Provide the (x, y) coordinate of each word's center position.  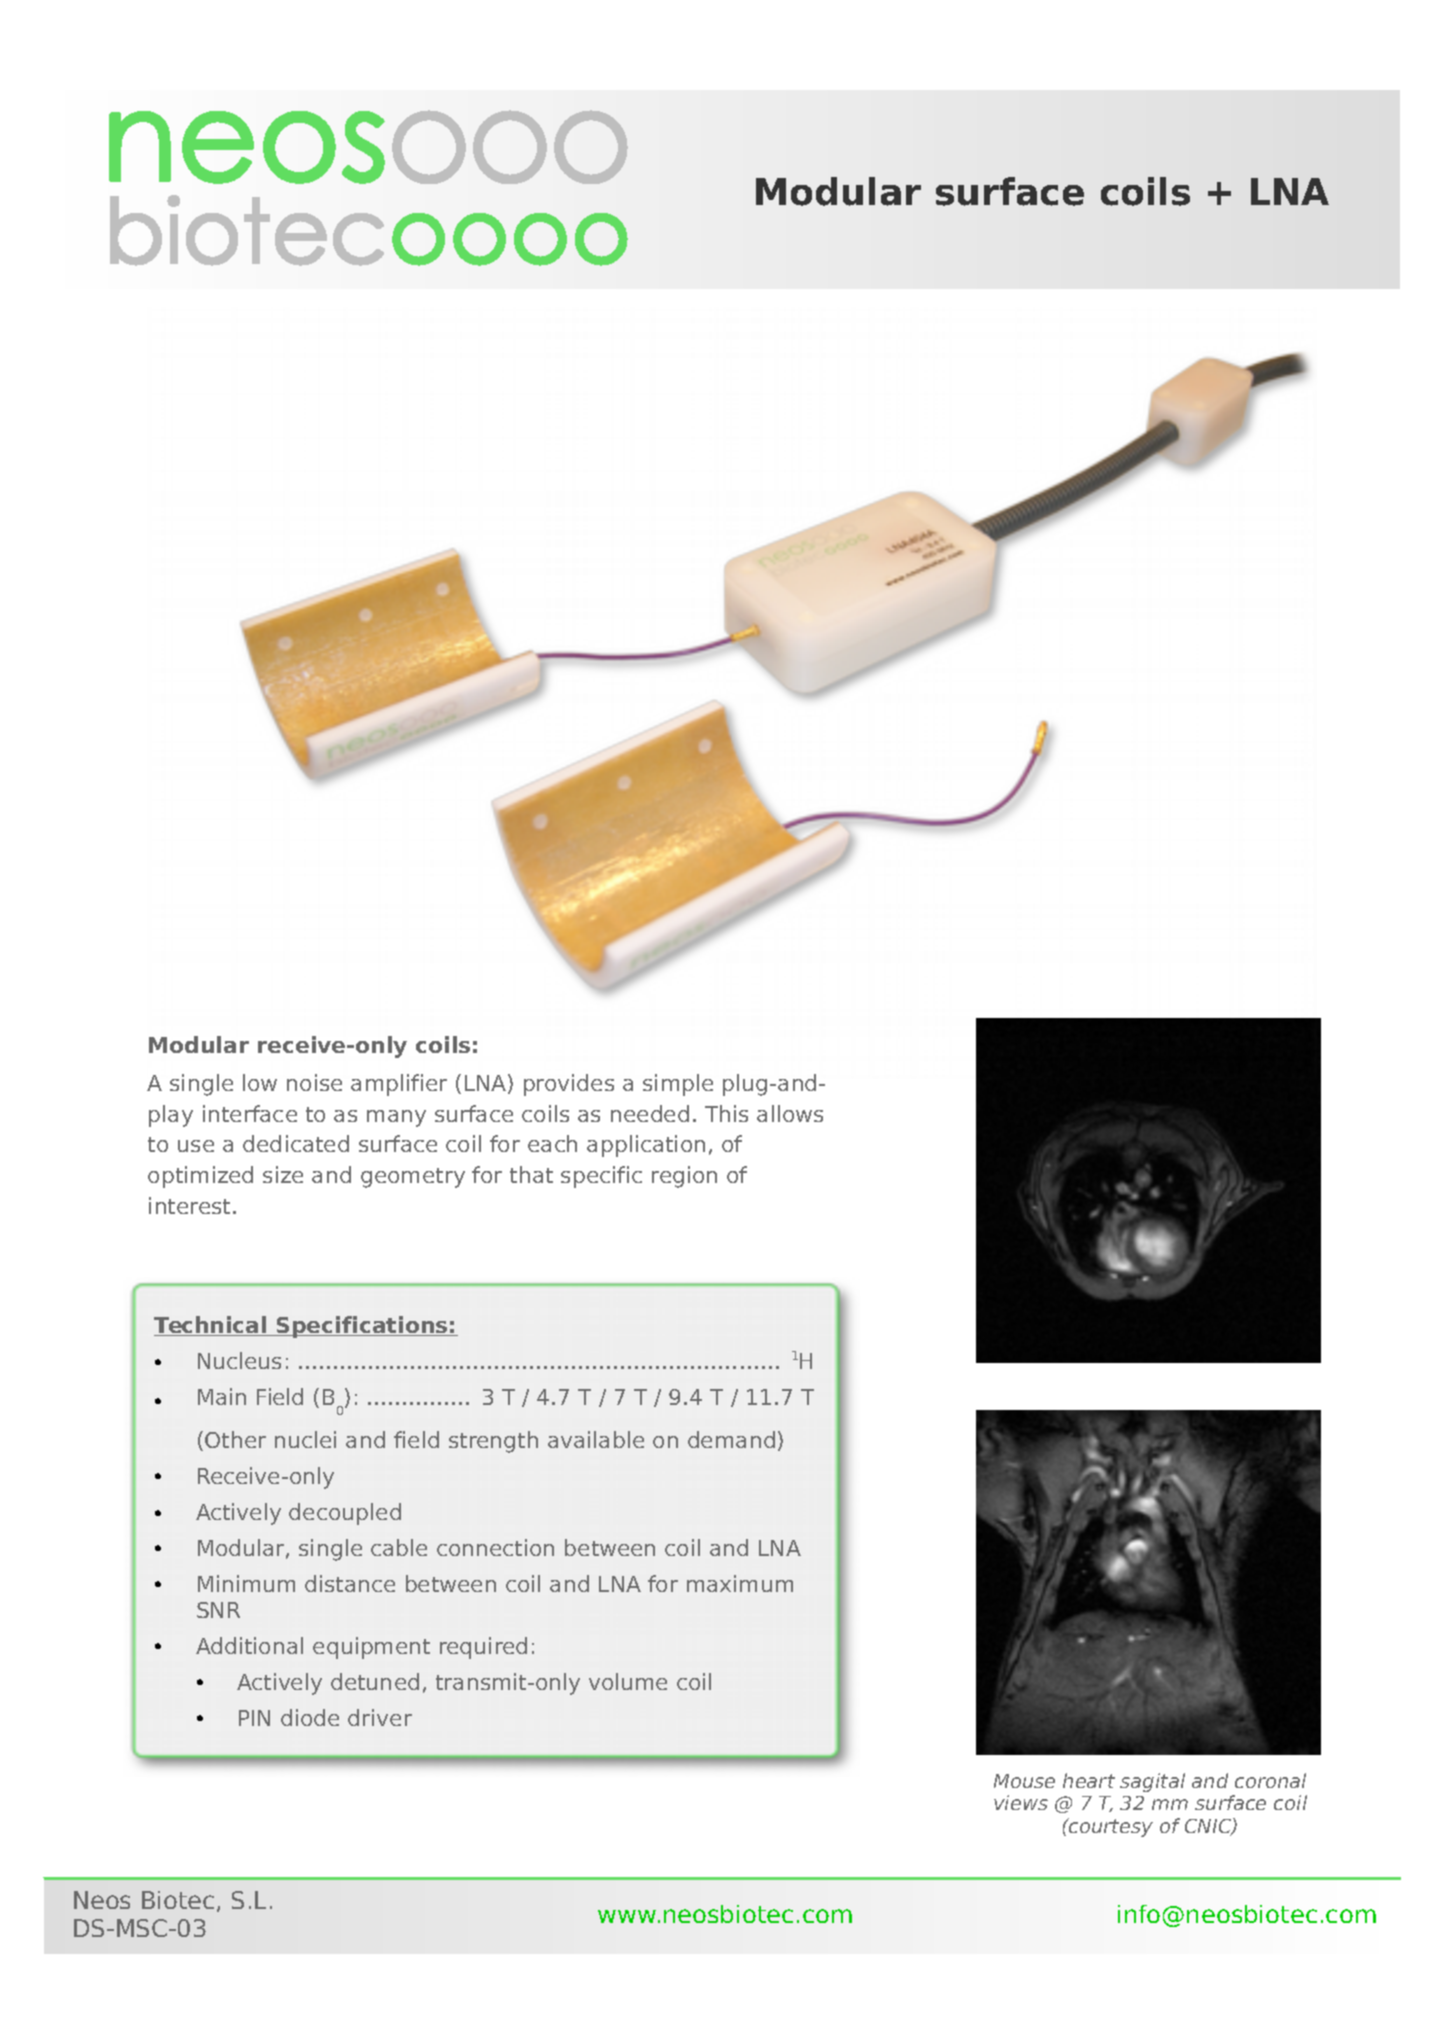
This (726, 1113)
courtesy (1110, 1827)
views (1021, 1802)
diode (310, 1717)
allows (790, 1113)
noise (314, 1082)
